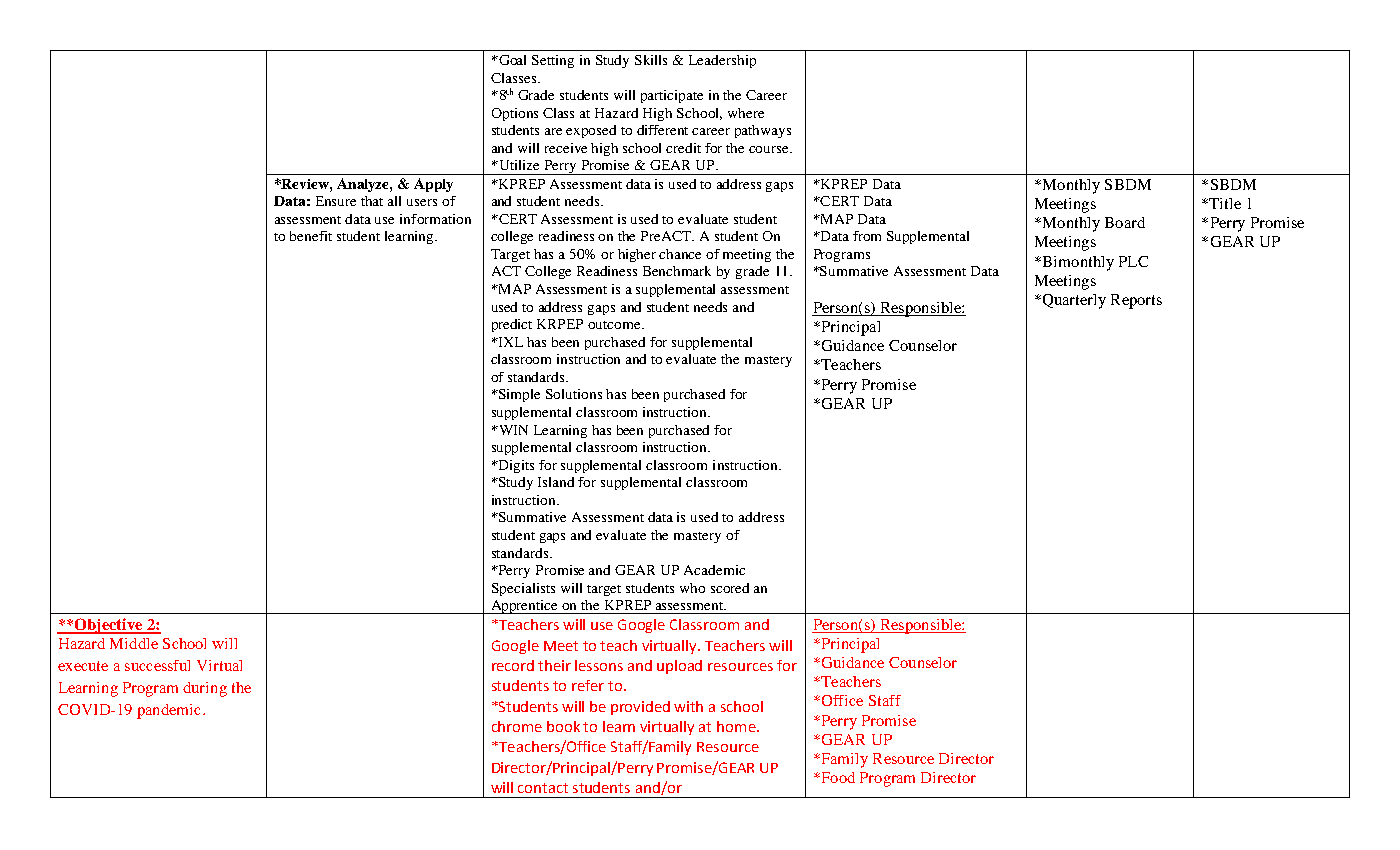 This document has width=1400, height=850. I want to click on Objective, so click(109, 626).
